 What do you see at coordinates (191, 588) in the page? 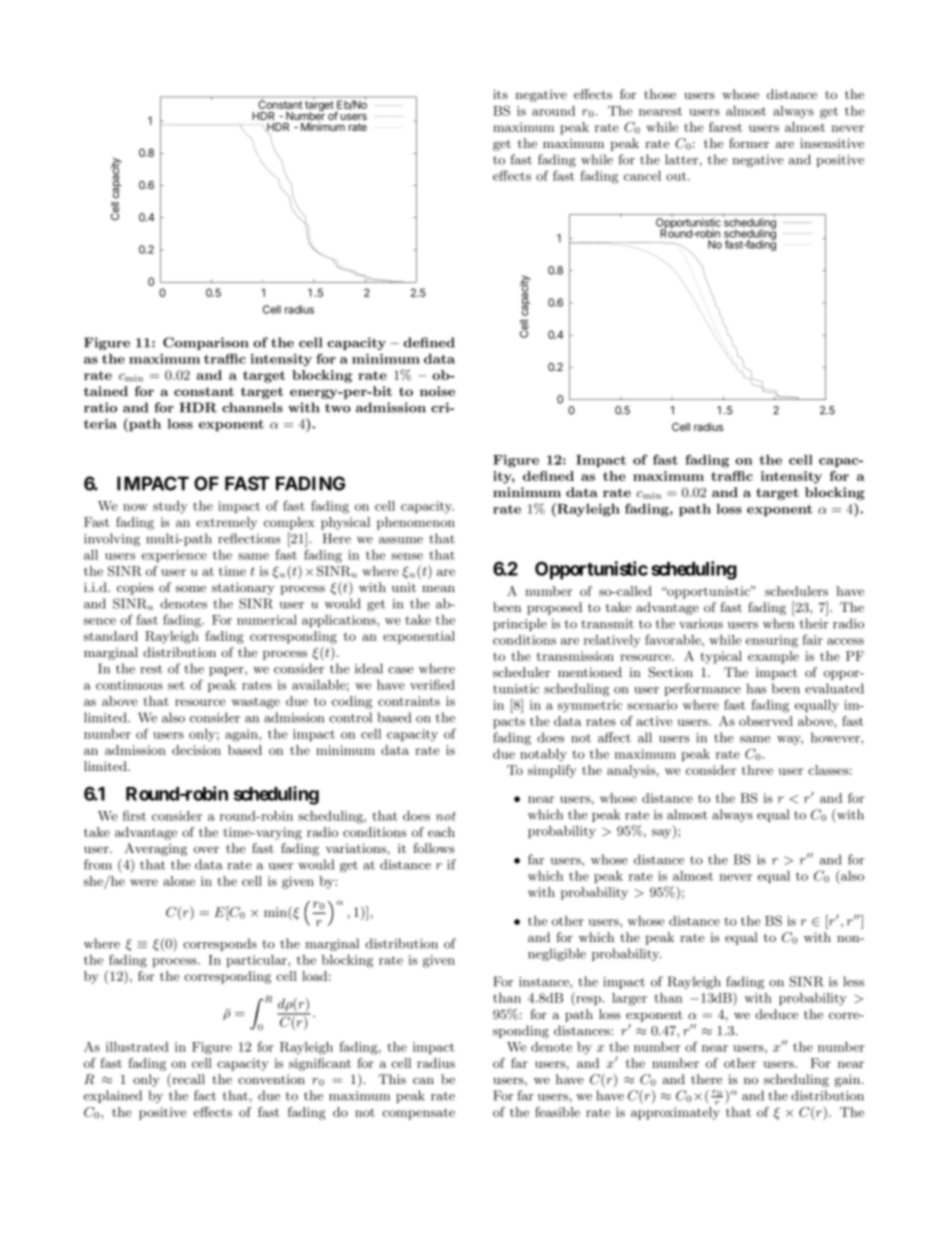
I see `some` at bounding box center [191, 588].
